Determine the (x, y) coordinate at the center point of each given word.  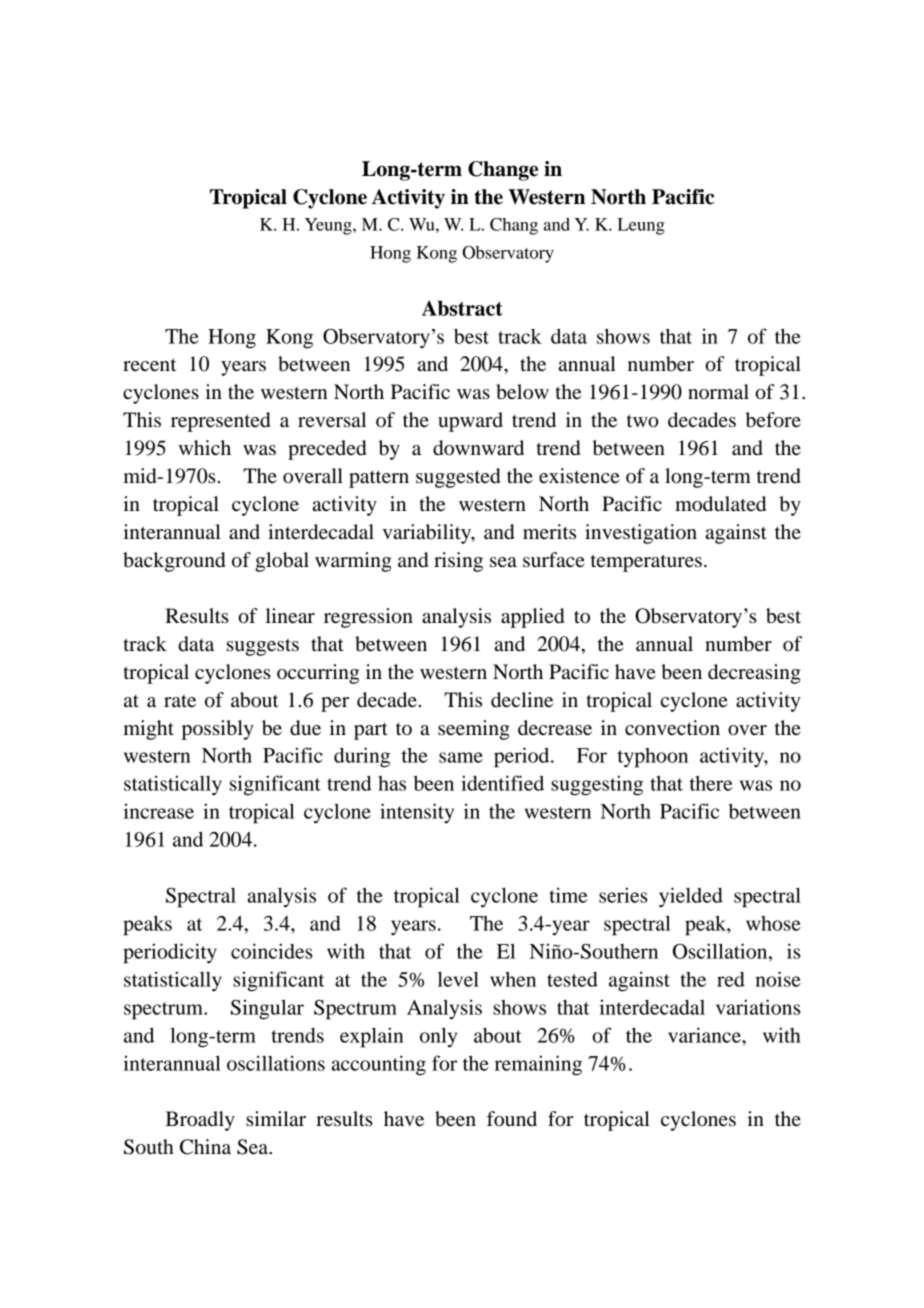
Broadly (200, 1121)
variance (705, 1035)
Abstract (462, 308)
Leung (641, 226)
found (512, 1119)
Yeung (329, 226)
